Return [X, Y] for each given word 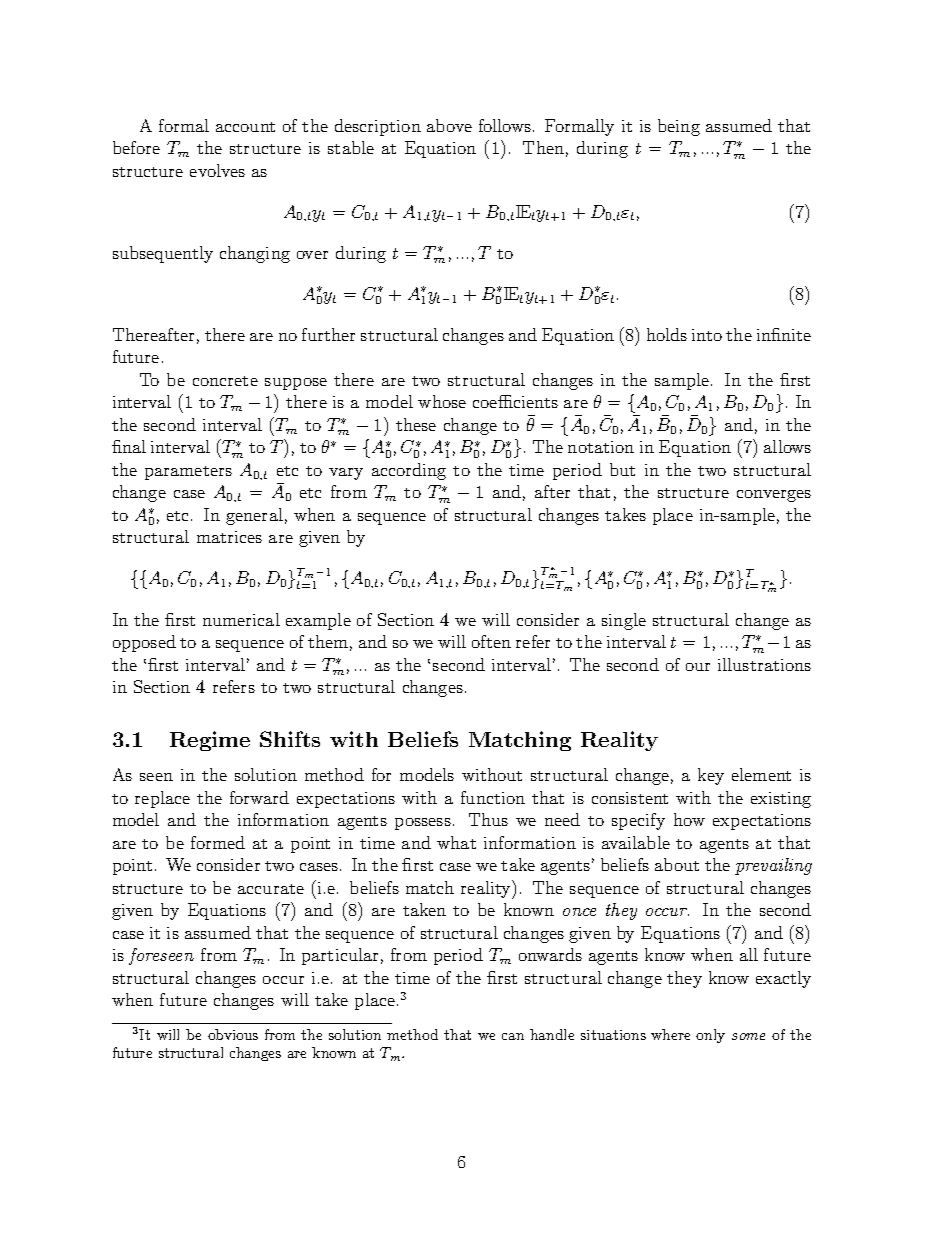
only [710, 1036]
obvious [233, 1034]
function [493, 797]
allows [787, 446]
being [679, 127]
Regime [210, 741]
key [711, 776]
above [449, 125]
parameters [188, 473]
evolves [217, 170]
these [416, 424]
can [513, 1036]
